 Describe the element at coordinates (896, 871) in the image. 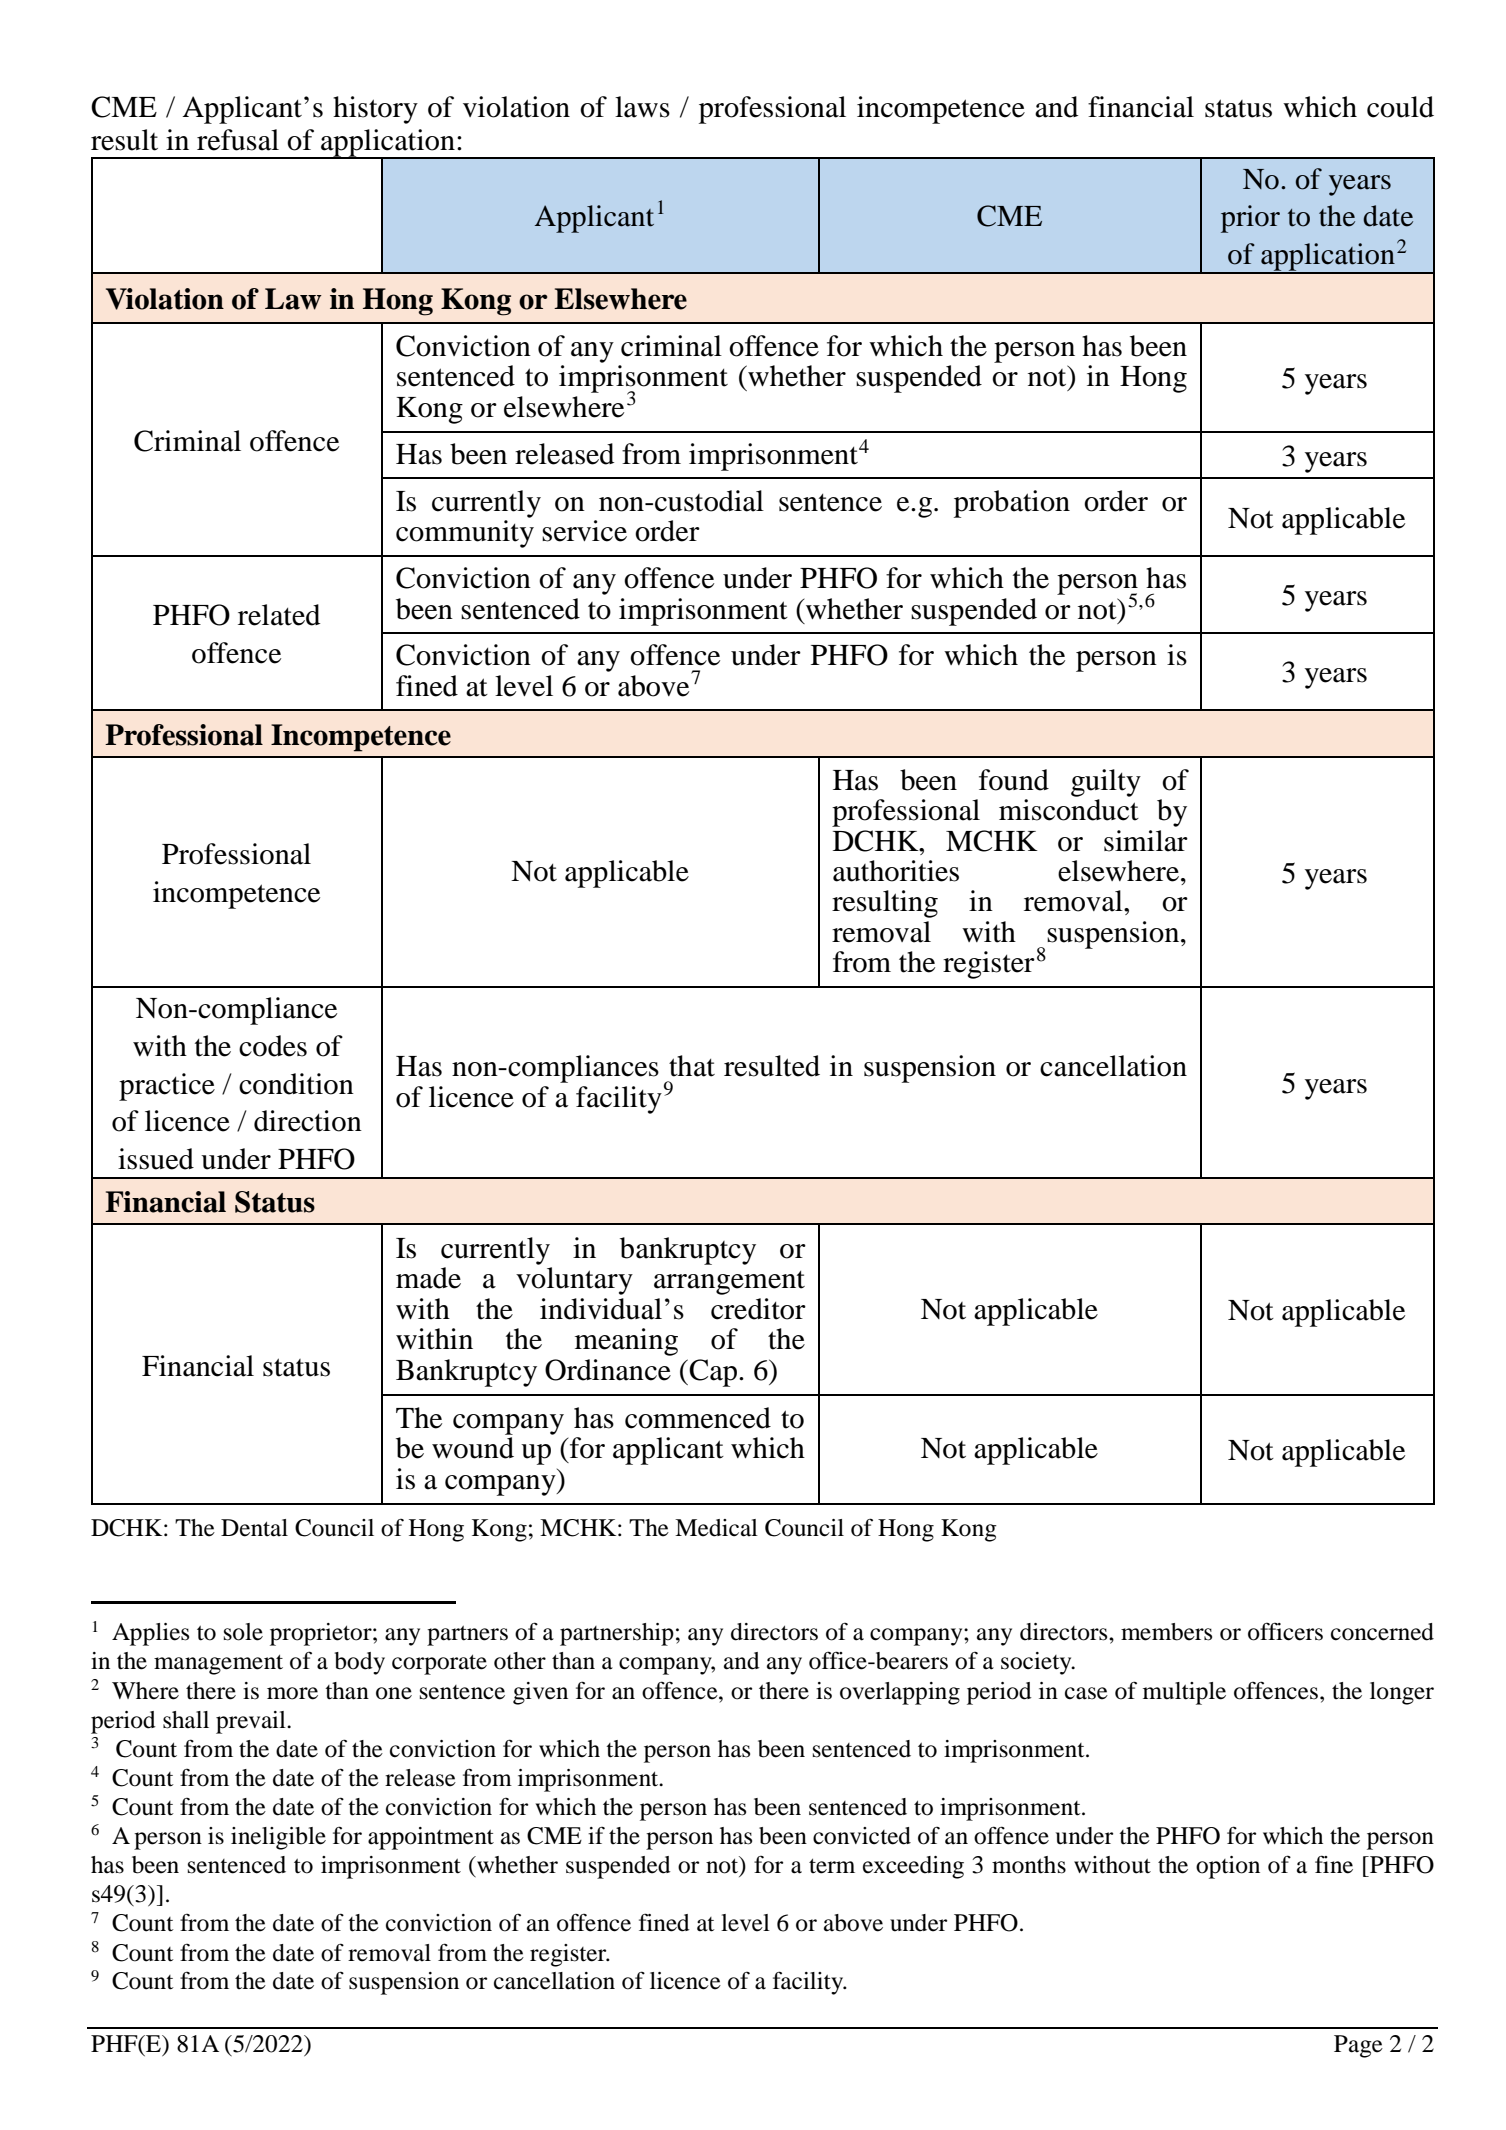

I see `authorities` at that location.
